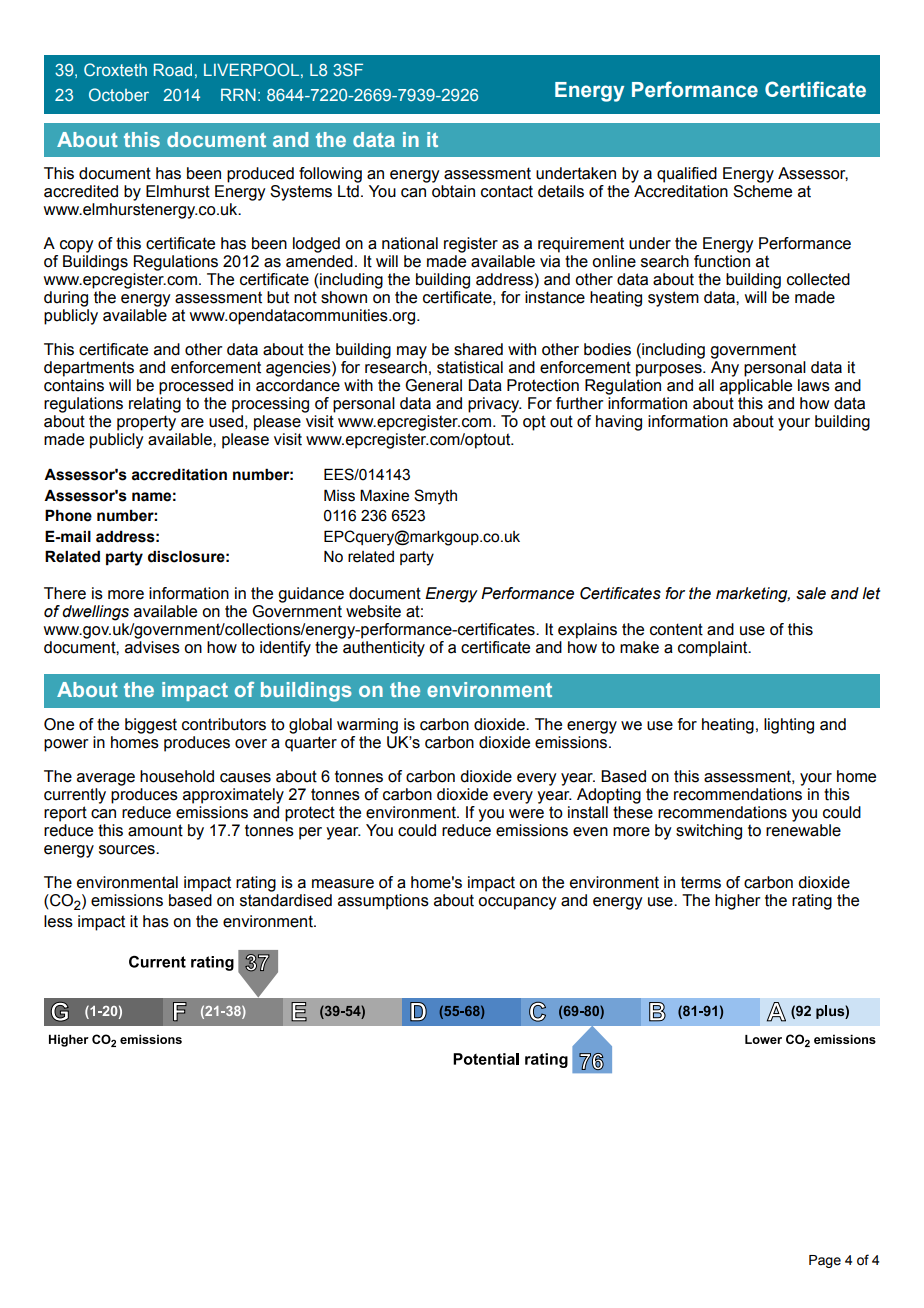 Image resolution: width=924 pixels, height=1308 pixels. I want to click on October, so click(119, 94).
